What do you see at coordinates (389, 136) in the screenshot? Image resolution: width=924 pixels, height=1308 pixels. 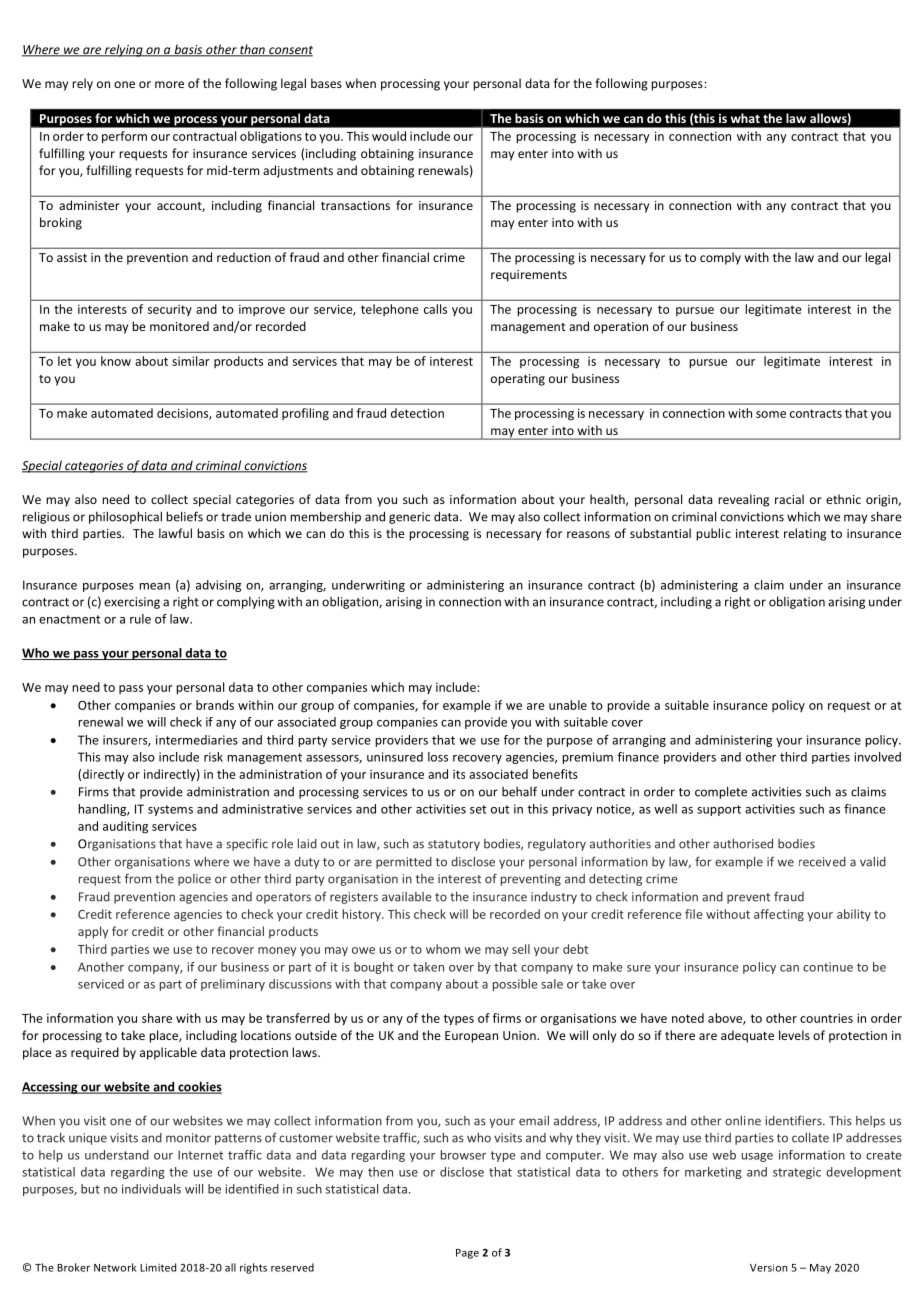 I see `would` at bounding box center [389, 136].
